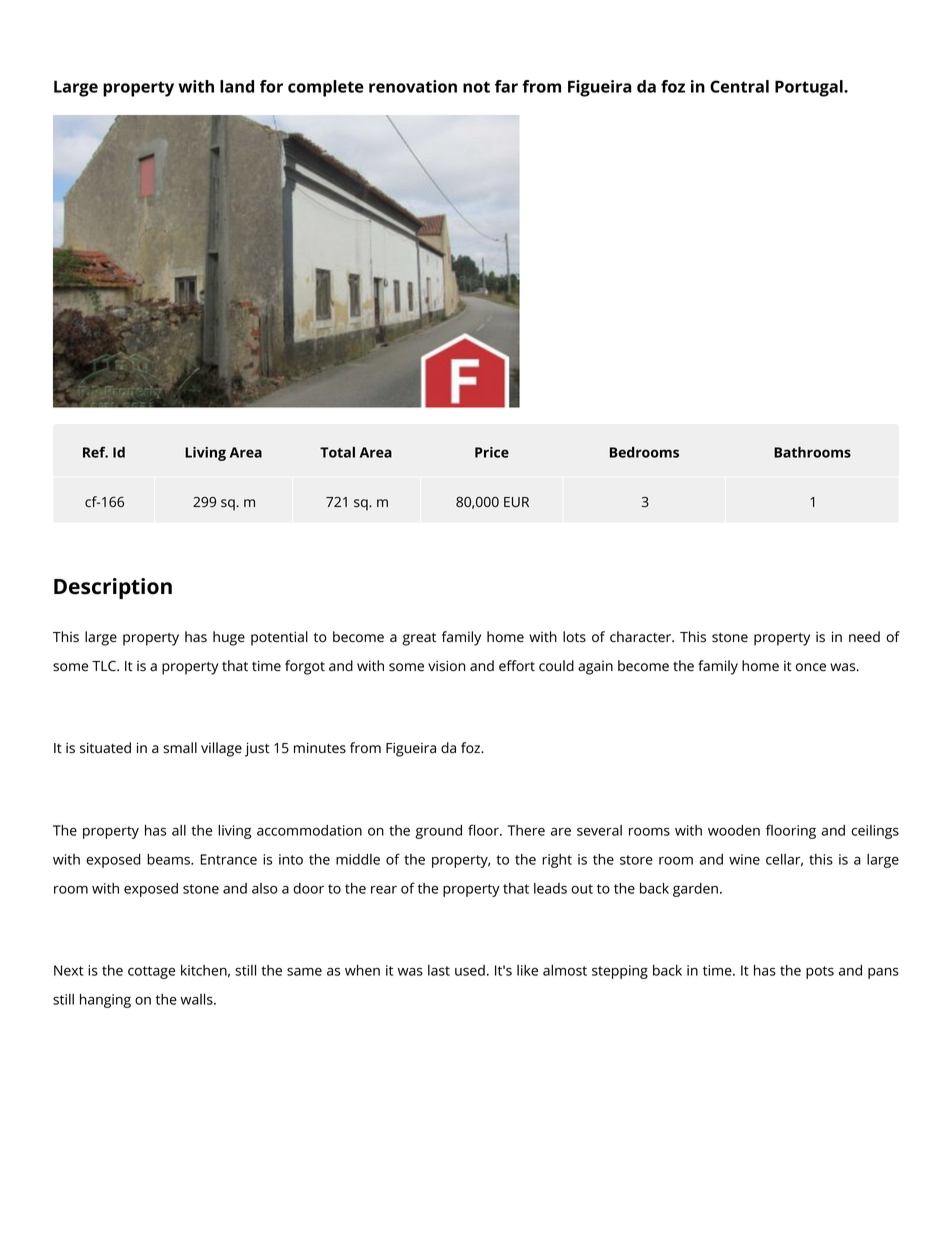  What do you see at coordinates (492, 452) in the image?
I see `Price` at bounding box center [492, 452].
